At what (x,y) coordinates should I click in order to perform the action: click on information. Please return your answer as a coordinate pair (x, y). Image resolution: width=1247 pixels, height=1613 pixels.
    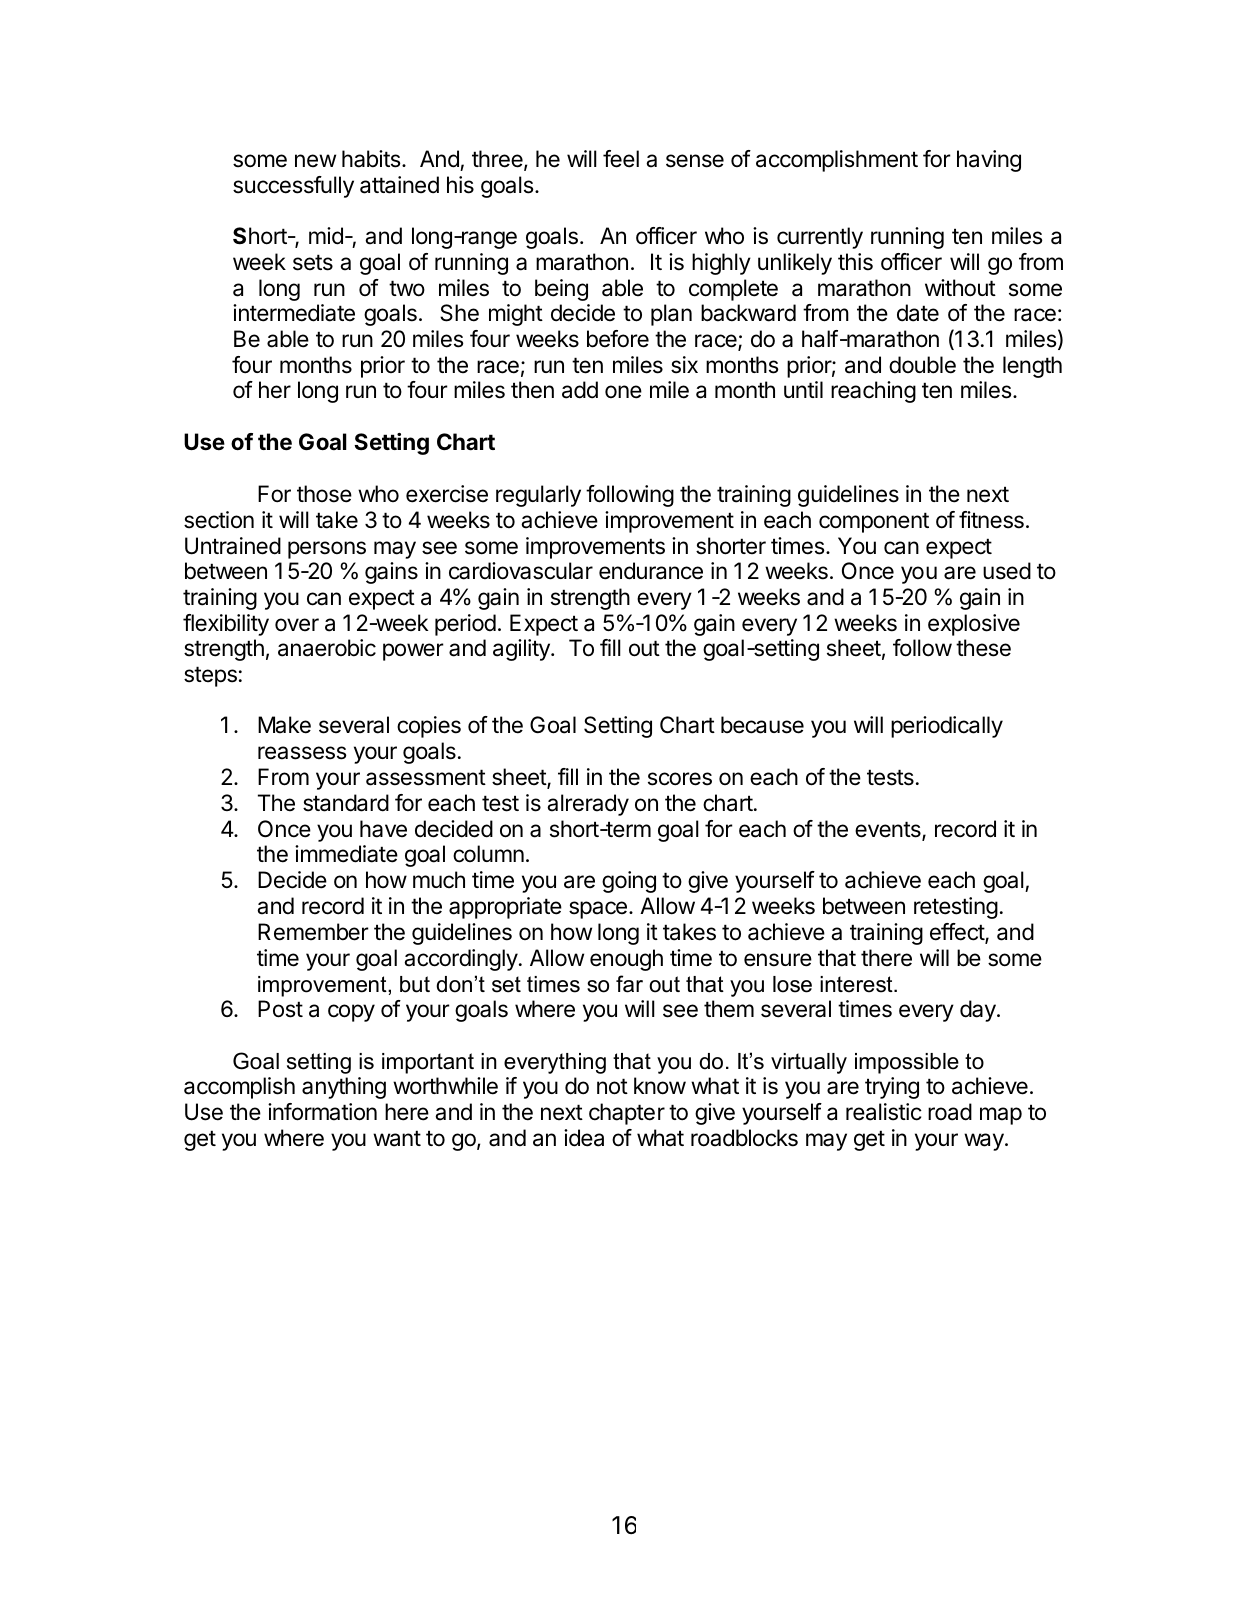
    Looking at the image, I should click on (322, 1112).
